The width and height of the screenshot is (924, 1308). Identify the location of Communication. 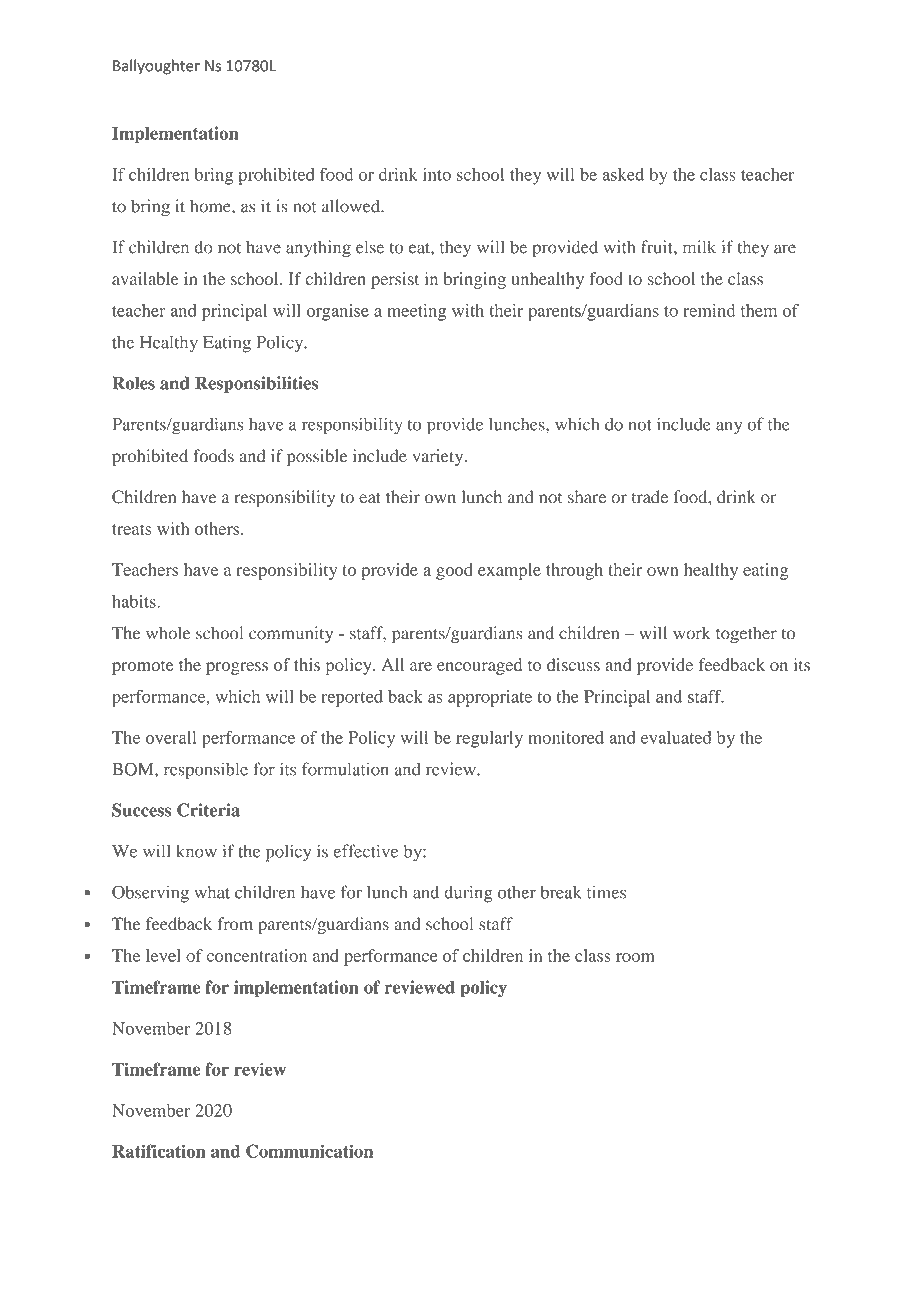
(309, 1151).
